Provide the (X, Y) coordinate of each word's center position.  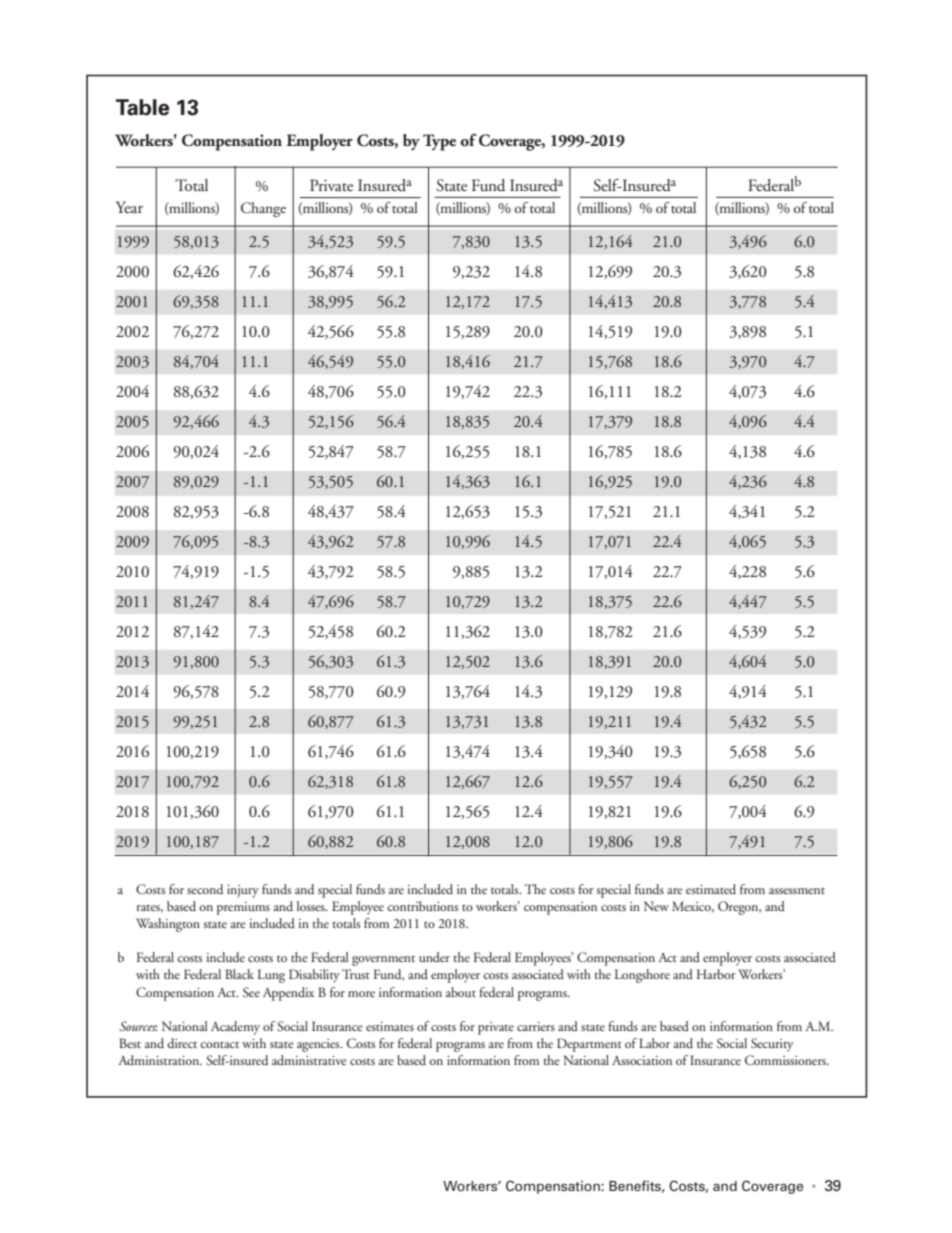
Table (143, 107)
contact (219, 1045)
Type (439, 142)
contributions (422, 906)
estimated (711, 889)
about (461, 992)
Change (263, 209)
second (205, 889)
